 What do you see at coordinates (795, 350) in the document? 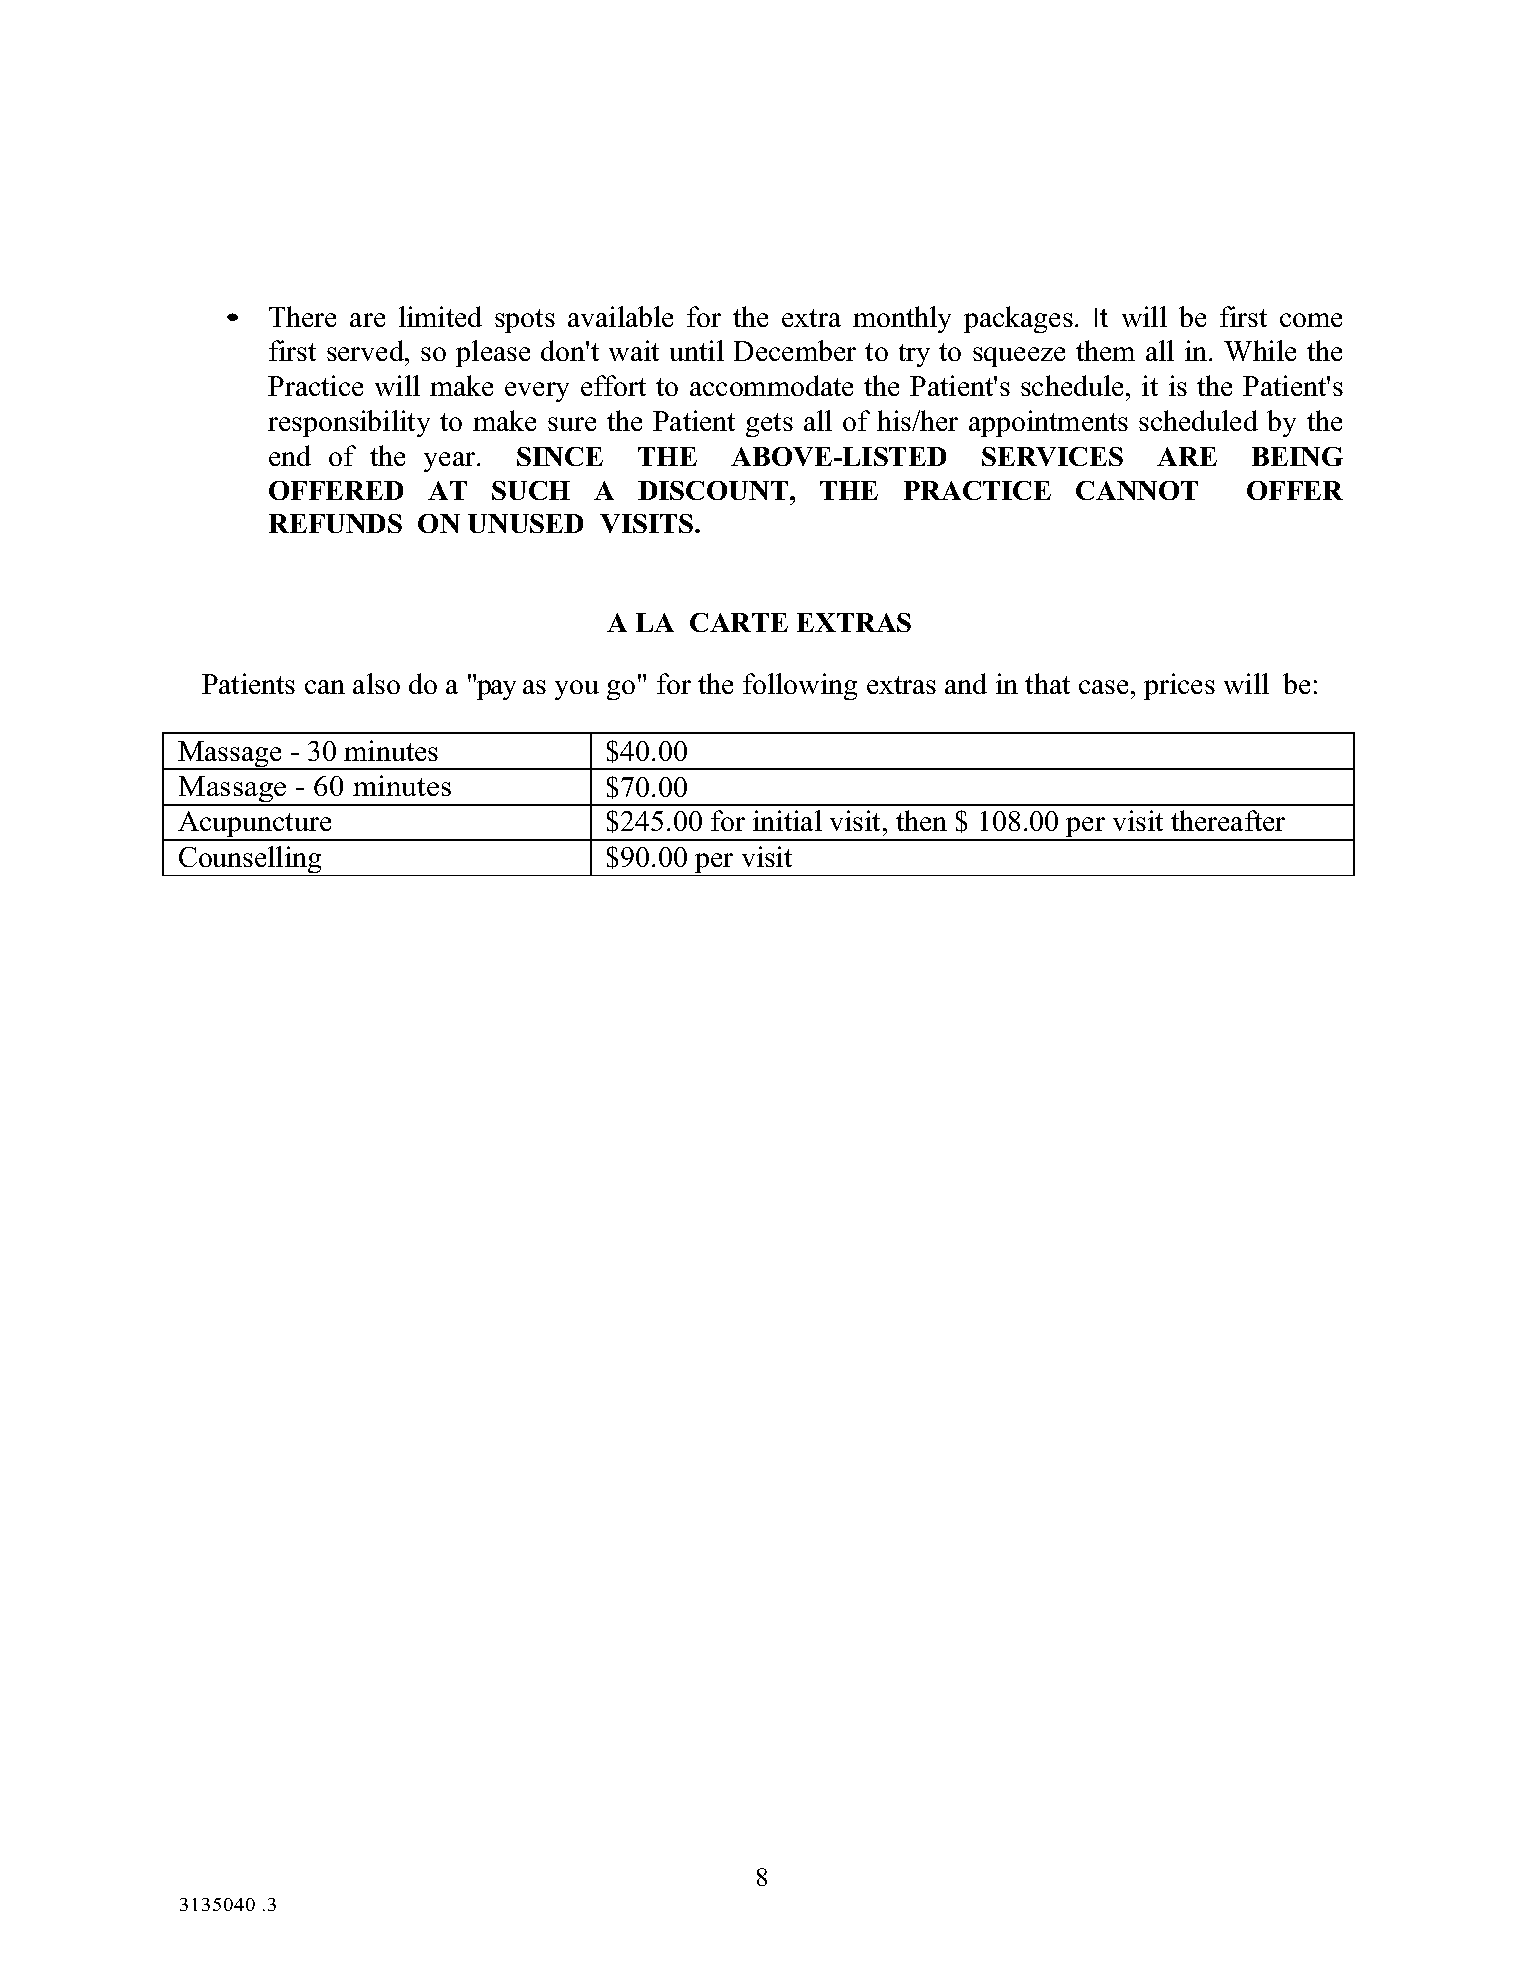
I see `December` at bounding box center [795, 350].
